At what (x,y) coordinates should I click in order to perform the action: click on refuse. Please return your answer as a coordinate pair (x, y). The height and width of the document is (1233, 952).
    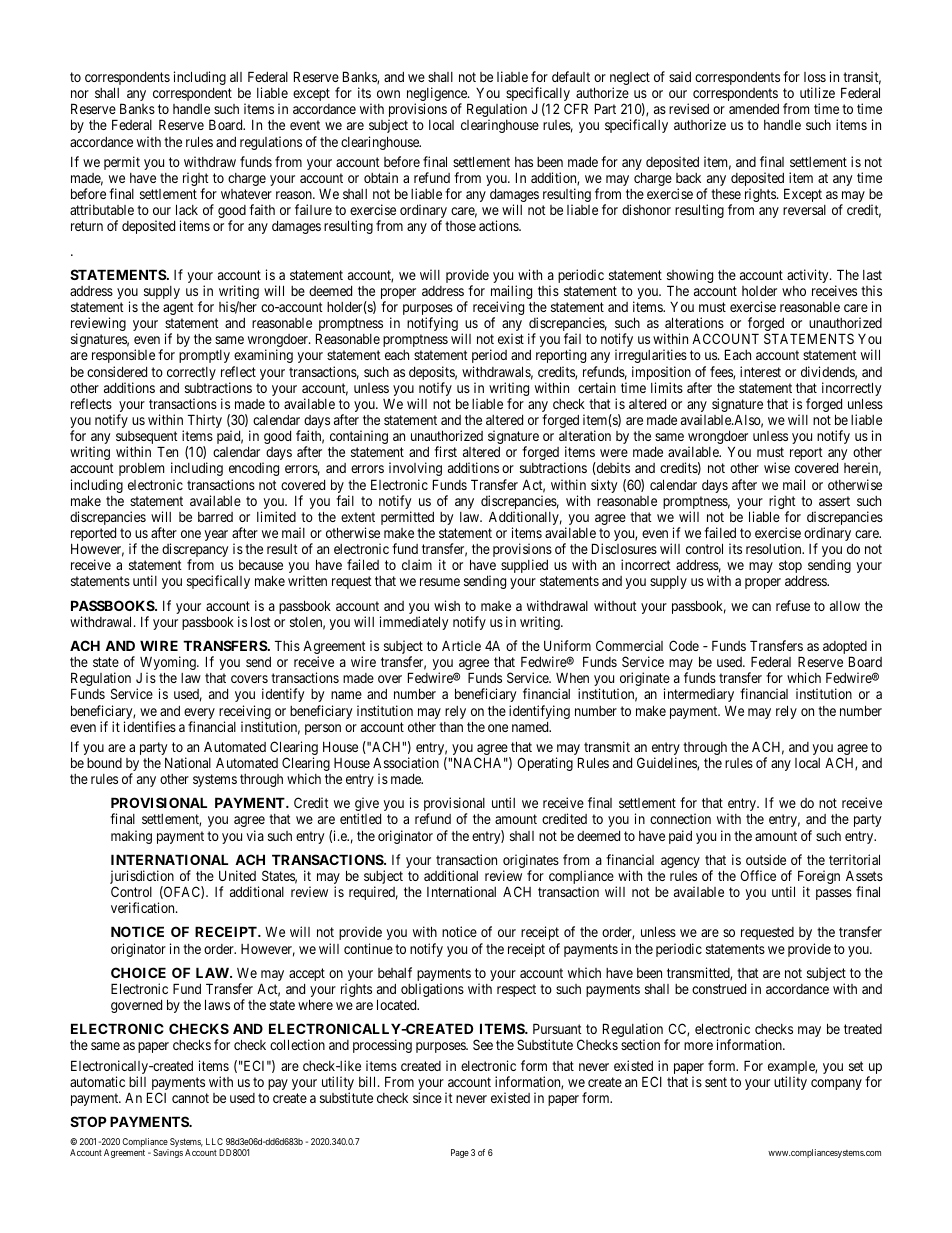
    Looking at the image, I should click on (793, 605).
